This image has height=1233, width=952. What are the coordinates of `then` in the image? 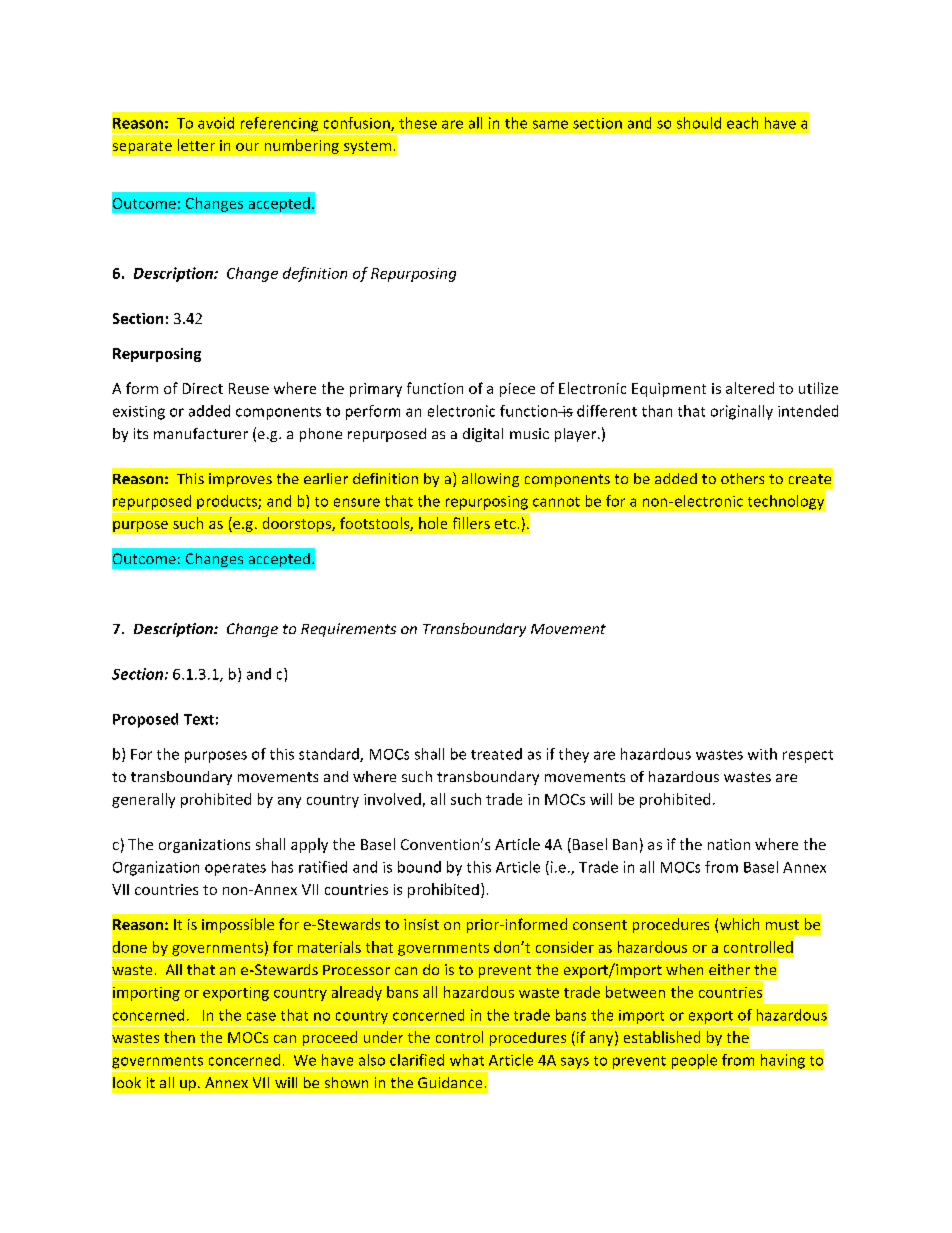 It's located at (179, 1037).
